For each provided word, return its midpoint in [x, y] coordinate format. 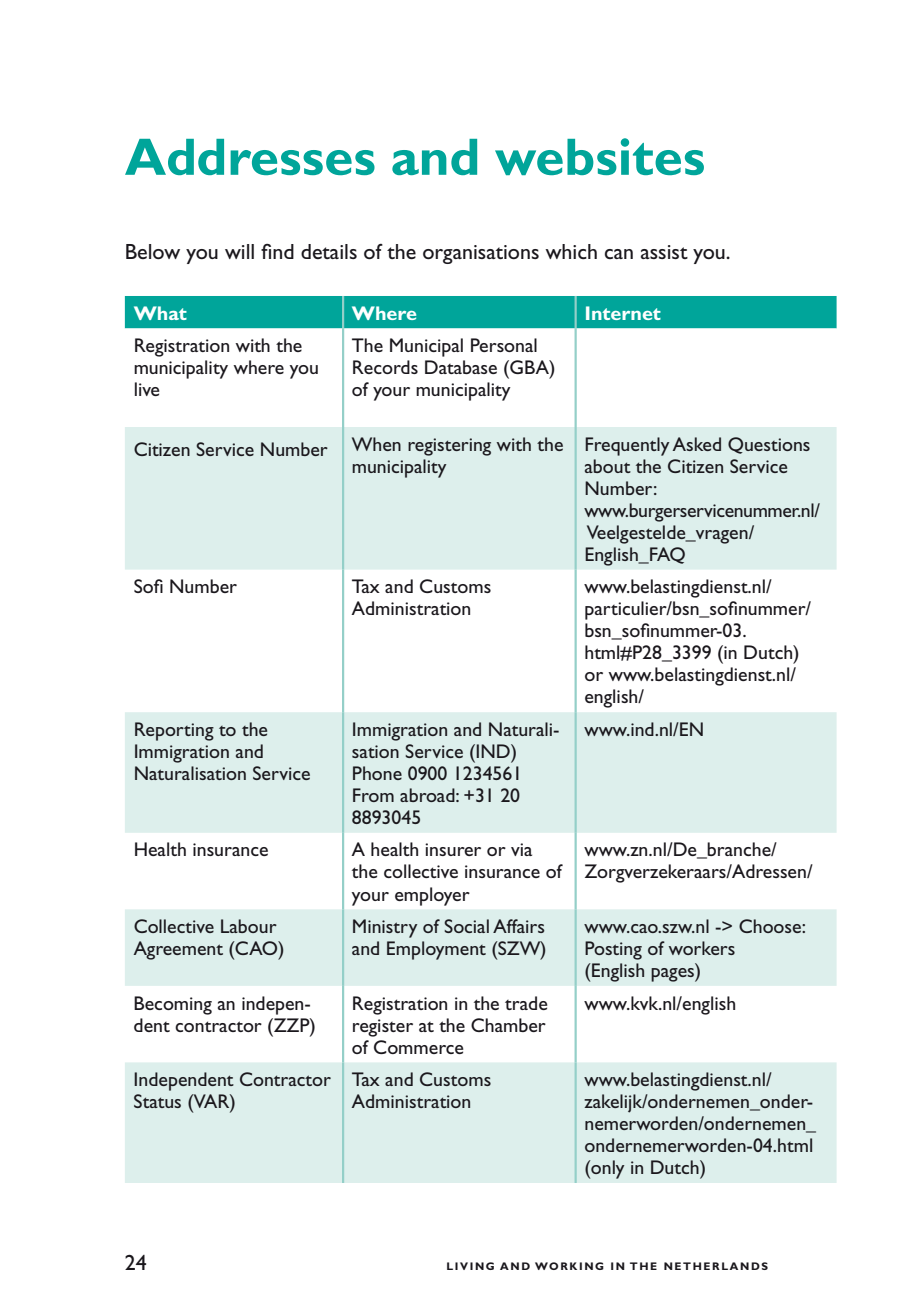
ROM [377, 797]
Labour [249, 926]
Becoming [173, 1005]
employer [432, 896]
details [329, 251]
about [608, 466]
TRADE [526, 1003]
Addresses [250, 157]
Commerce [419, 1047]
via [521, 849]
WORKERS [702, 948]
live [147, 389]
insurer [453, 849]
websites [599, 156]
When [376, 444]
